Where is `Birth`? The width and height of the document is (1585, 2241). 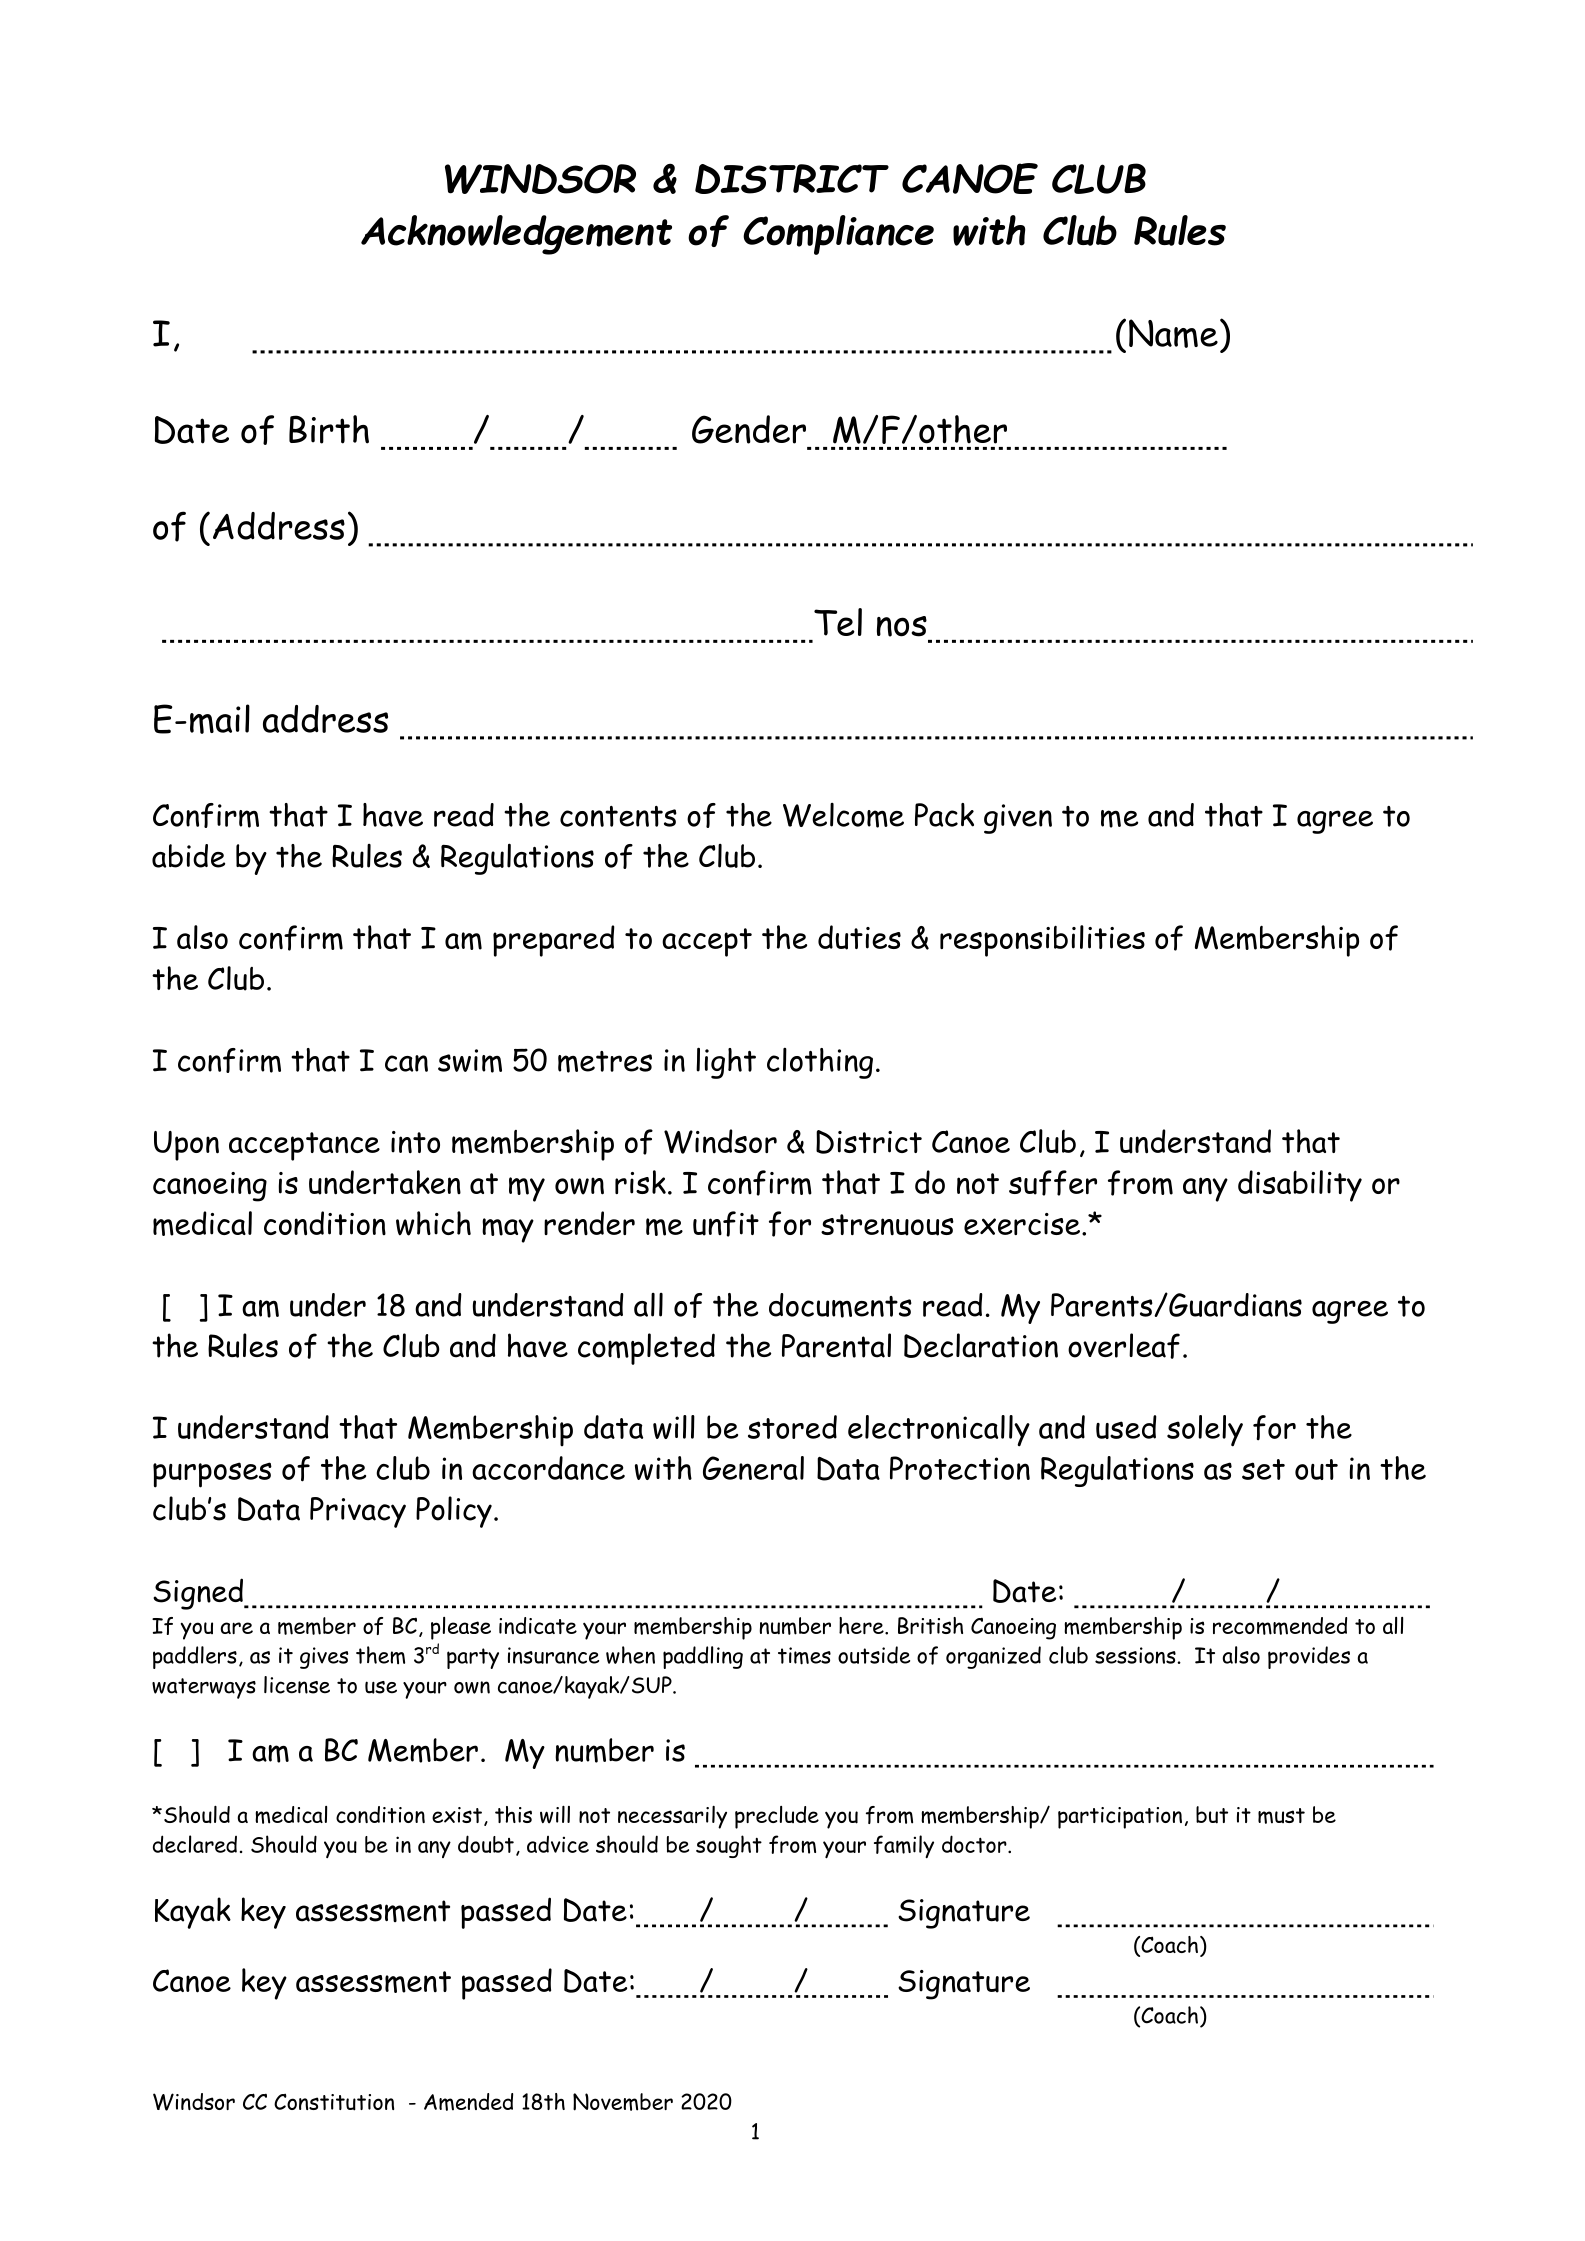
Birth is located at coordinates (329, 429).
